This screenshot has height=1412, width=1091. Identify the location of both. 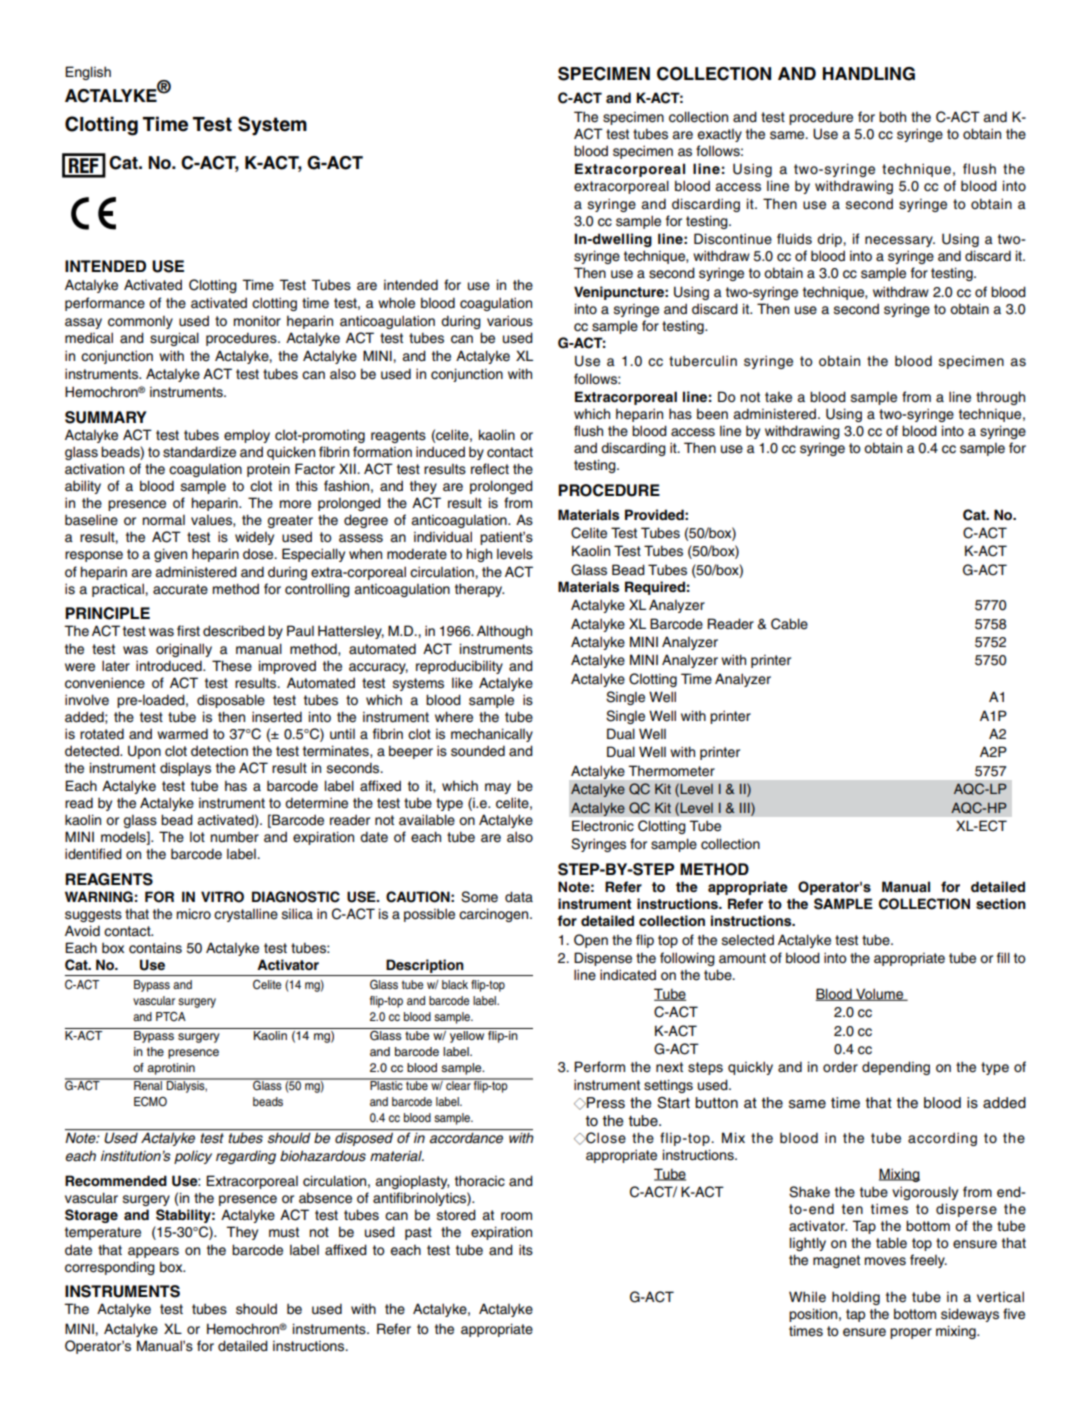
(892, 116).
